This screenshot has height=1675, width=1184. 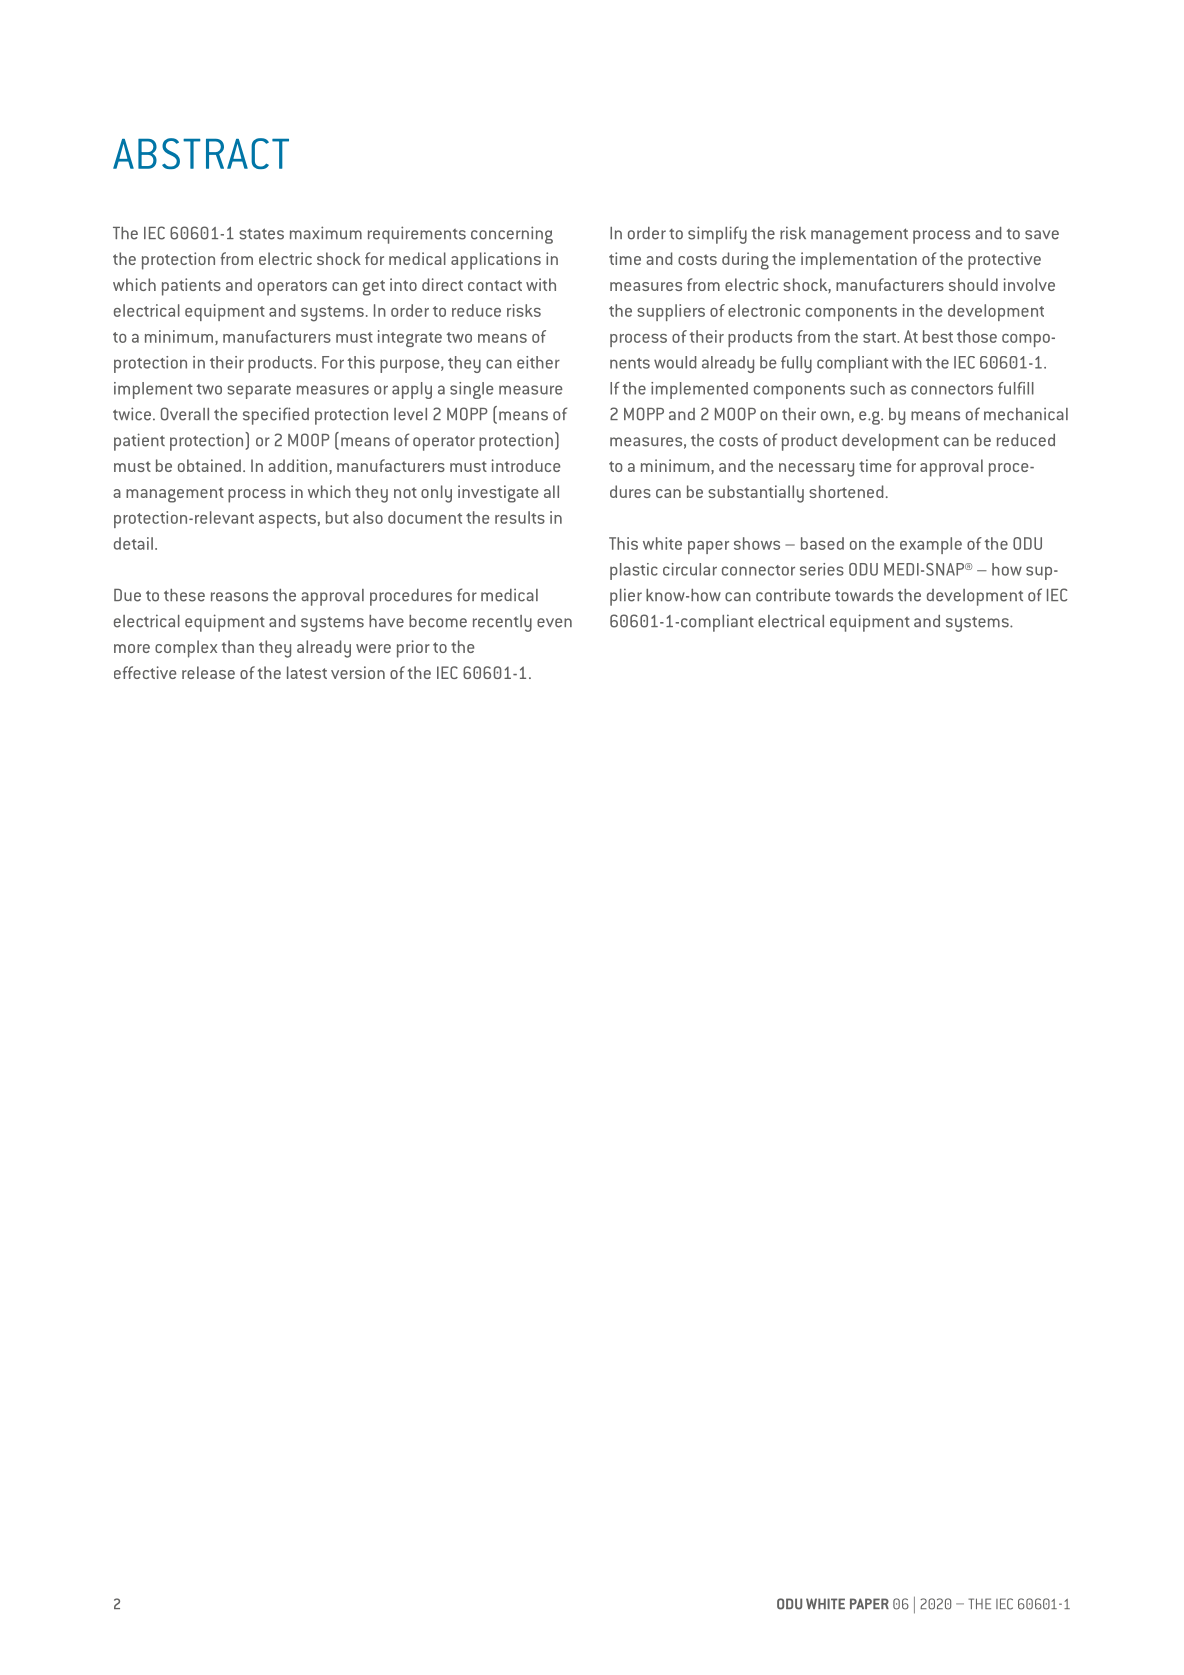 What do you see at coordinates (498, 494) in the screenshot?
I see `investigate` at bounding box center [498, 494].
